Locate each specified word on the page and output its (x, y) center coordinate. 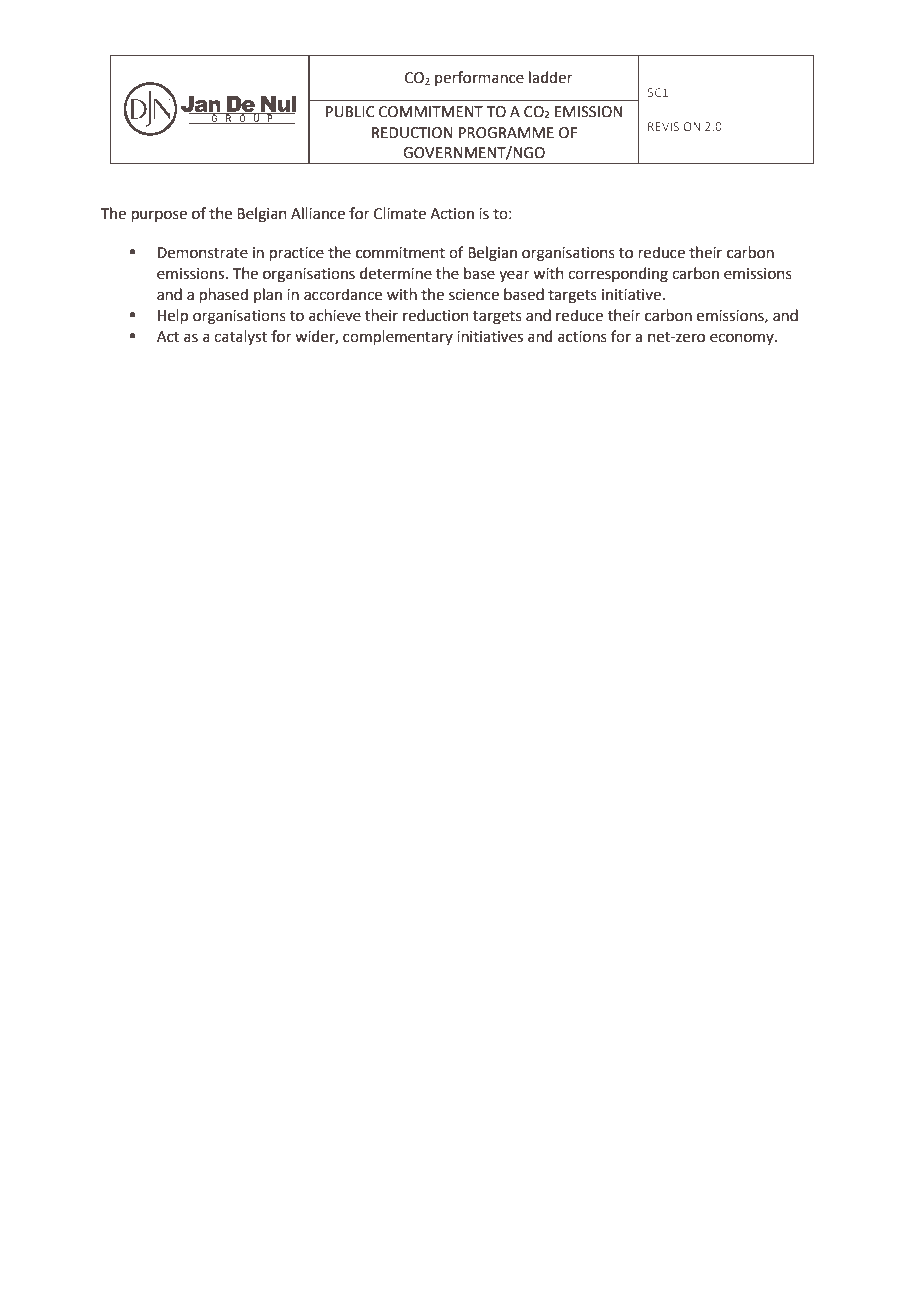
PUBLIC (350, 112)
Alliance (318, 213)
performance (479, 78)
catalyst (240, 337)
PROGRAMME (506, 133)
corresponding (618, 275)
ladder (551, 77)
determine (396, 273)
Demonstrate (203, 253)
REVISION (674, 126)
